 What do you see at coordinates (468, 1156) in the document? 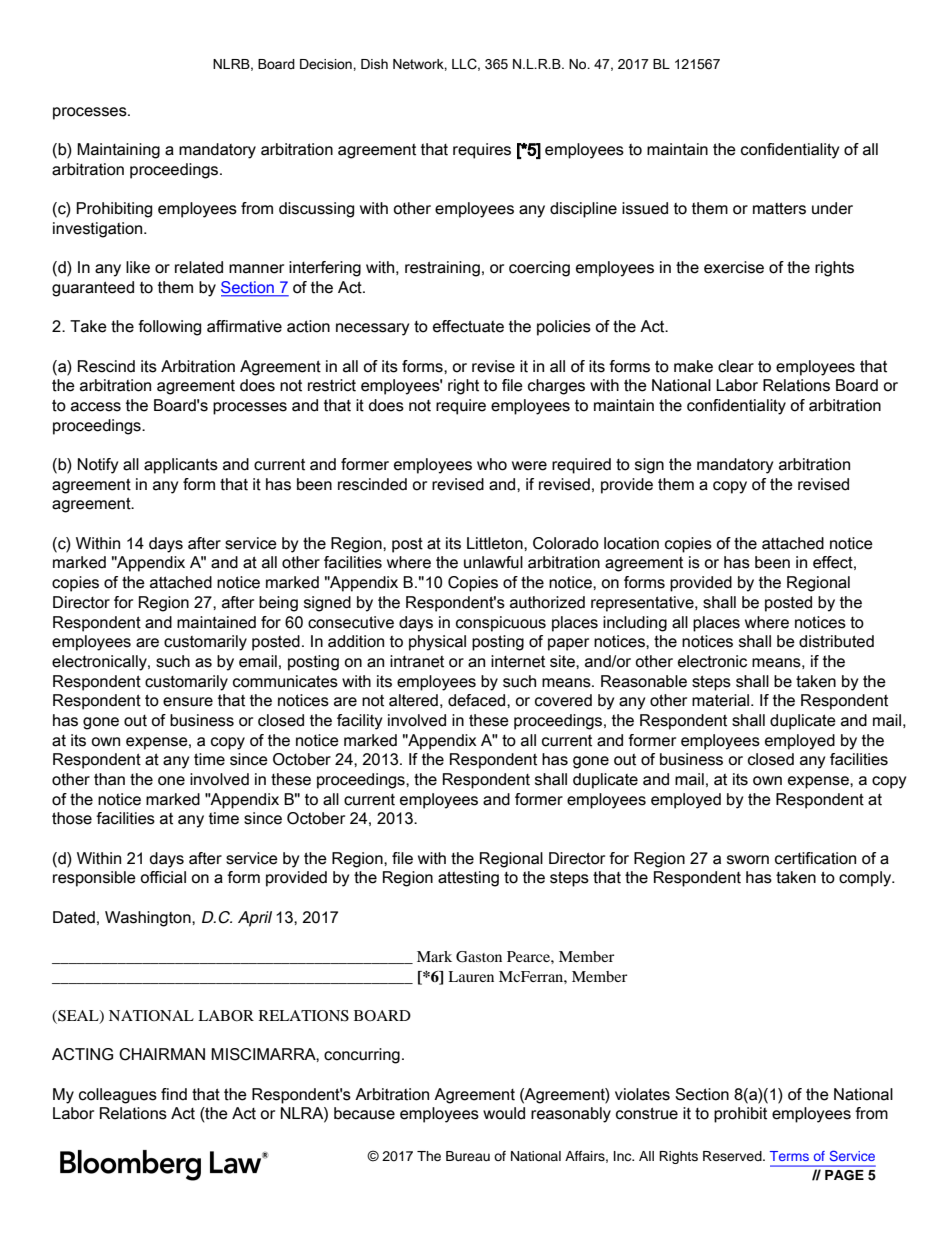
I see `Bureau` at bounding box center [468, 1156].
